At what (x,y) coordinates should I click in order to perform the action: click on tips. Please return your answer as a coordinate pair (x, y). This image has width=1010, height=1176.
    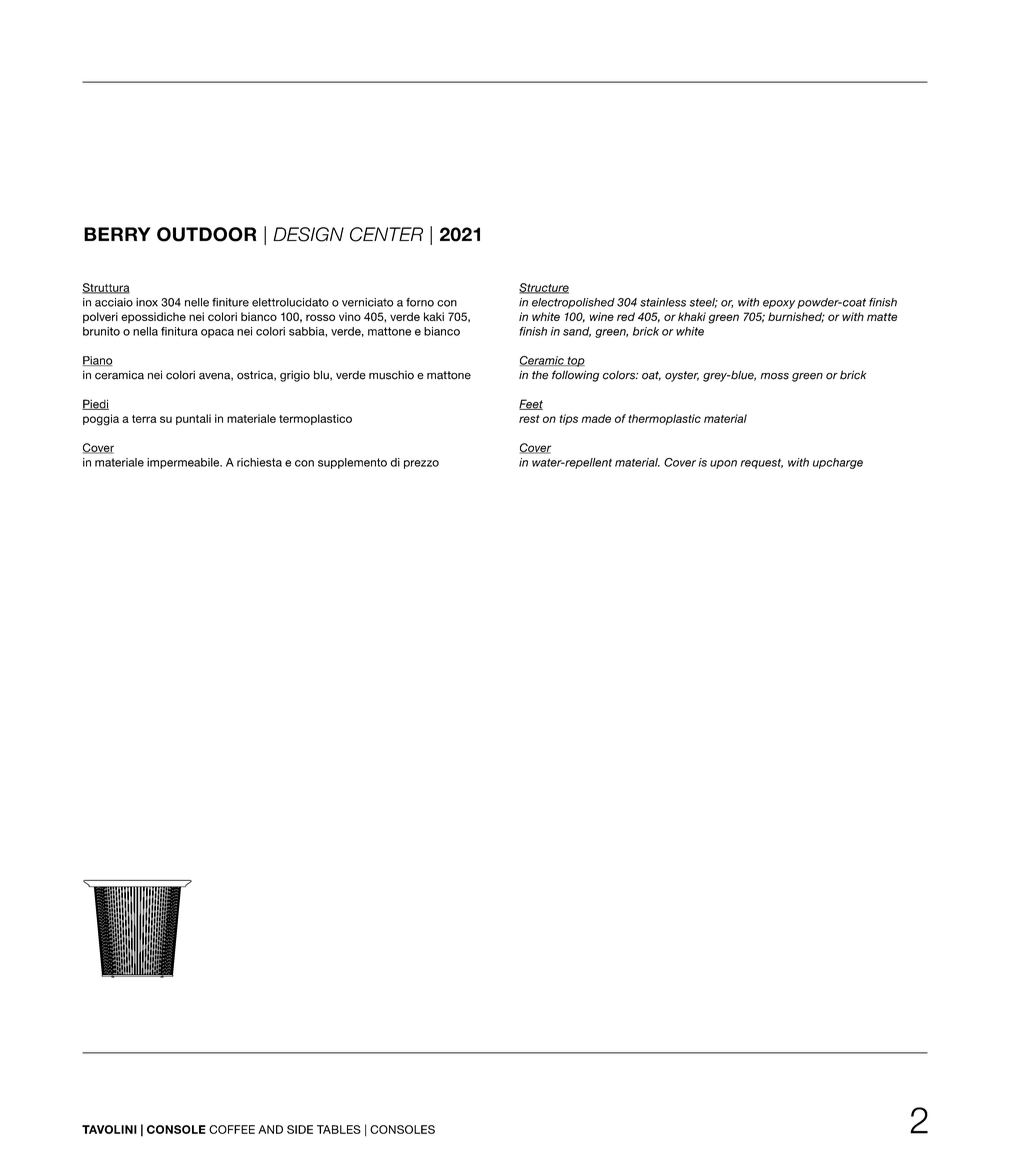
    Looking at the image, I should click on (569, 419).
